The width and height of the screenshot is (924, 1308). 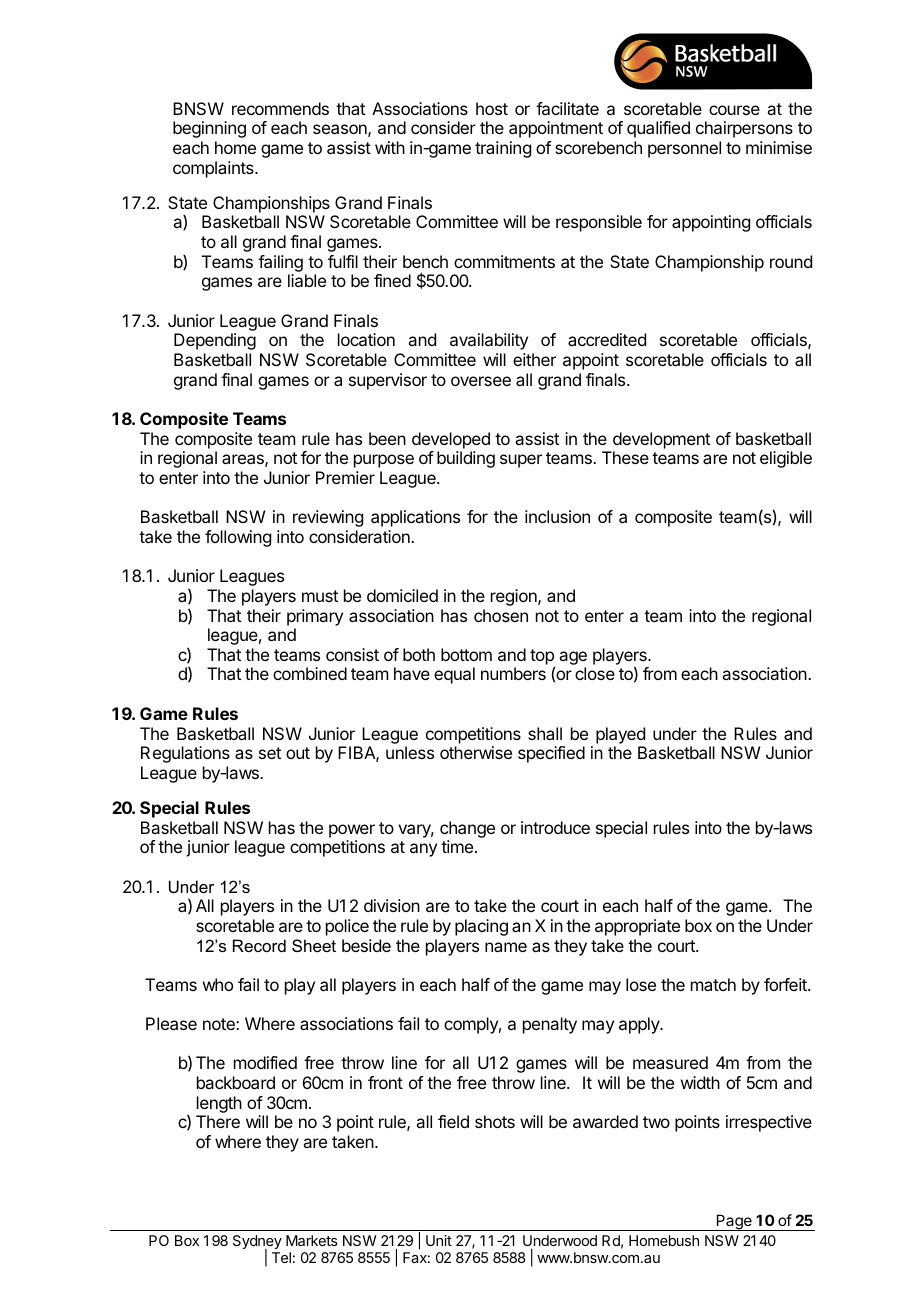 I want to click on building, so click(x=466, y=459).
